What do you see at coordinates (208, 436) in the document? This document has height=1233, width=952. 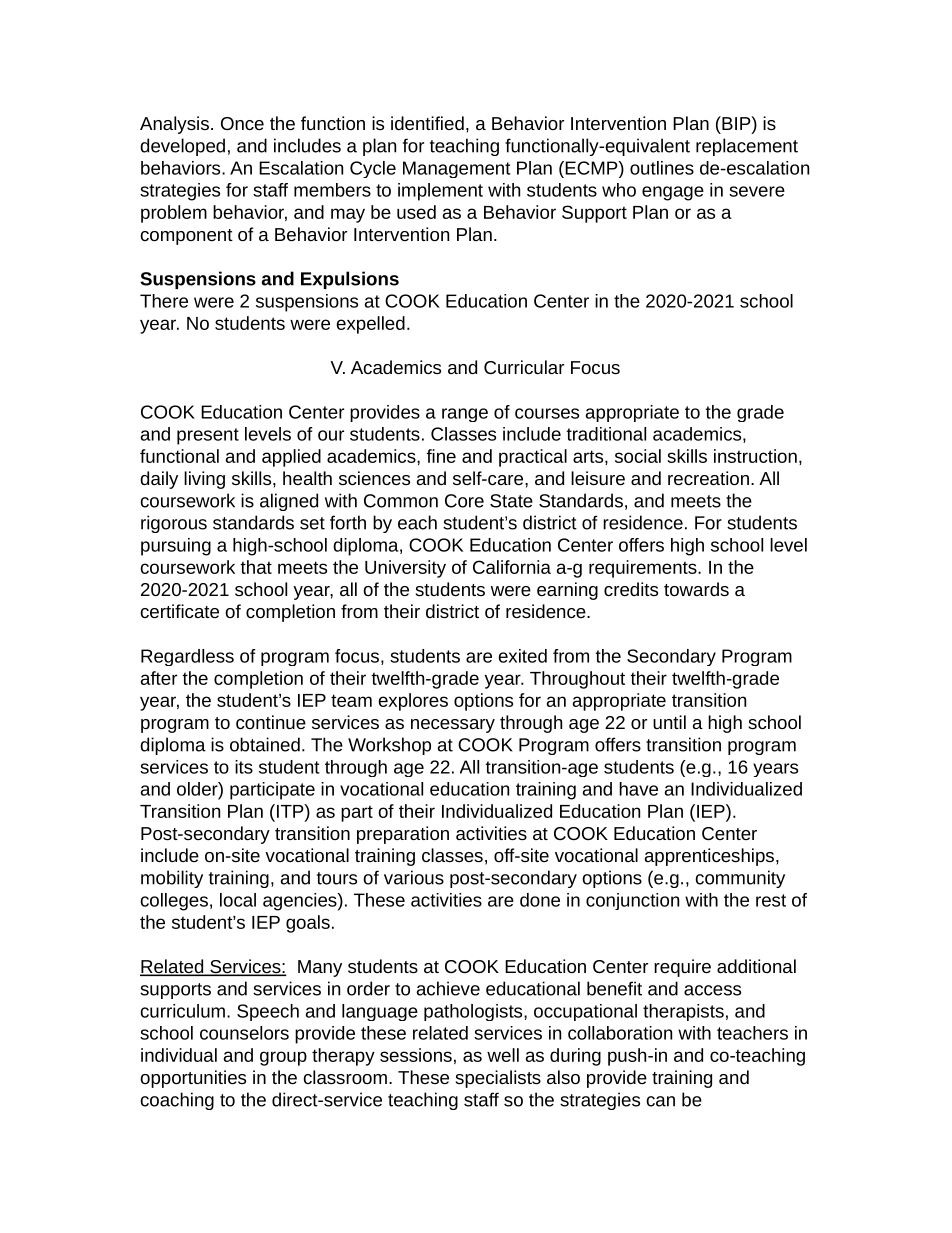 I see `present` at bounding box center [208, 436].
